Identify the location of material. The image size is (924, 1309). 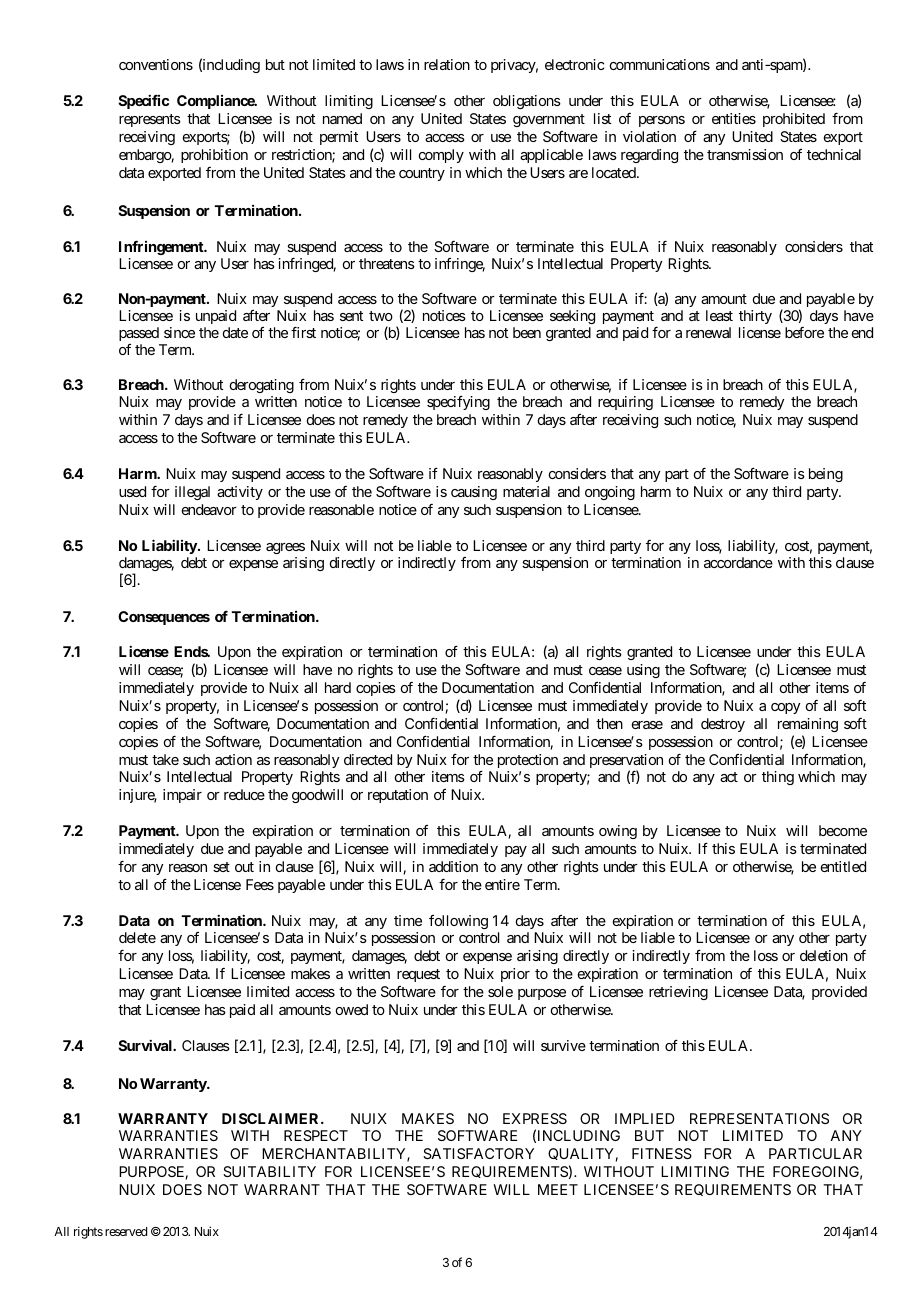
(526, 491).
